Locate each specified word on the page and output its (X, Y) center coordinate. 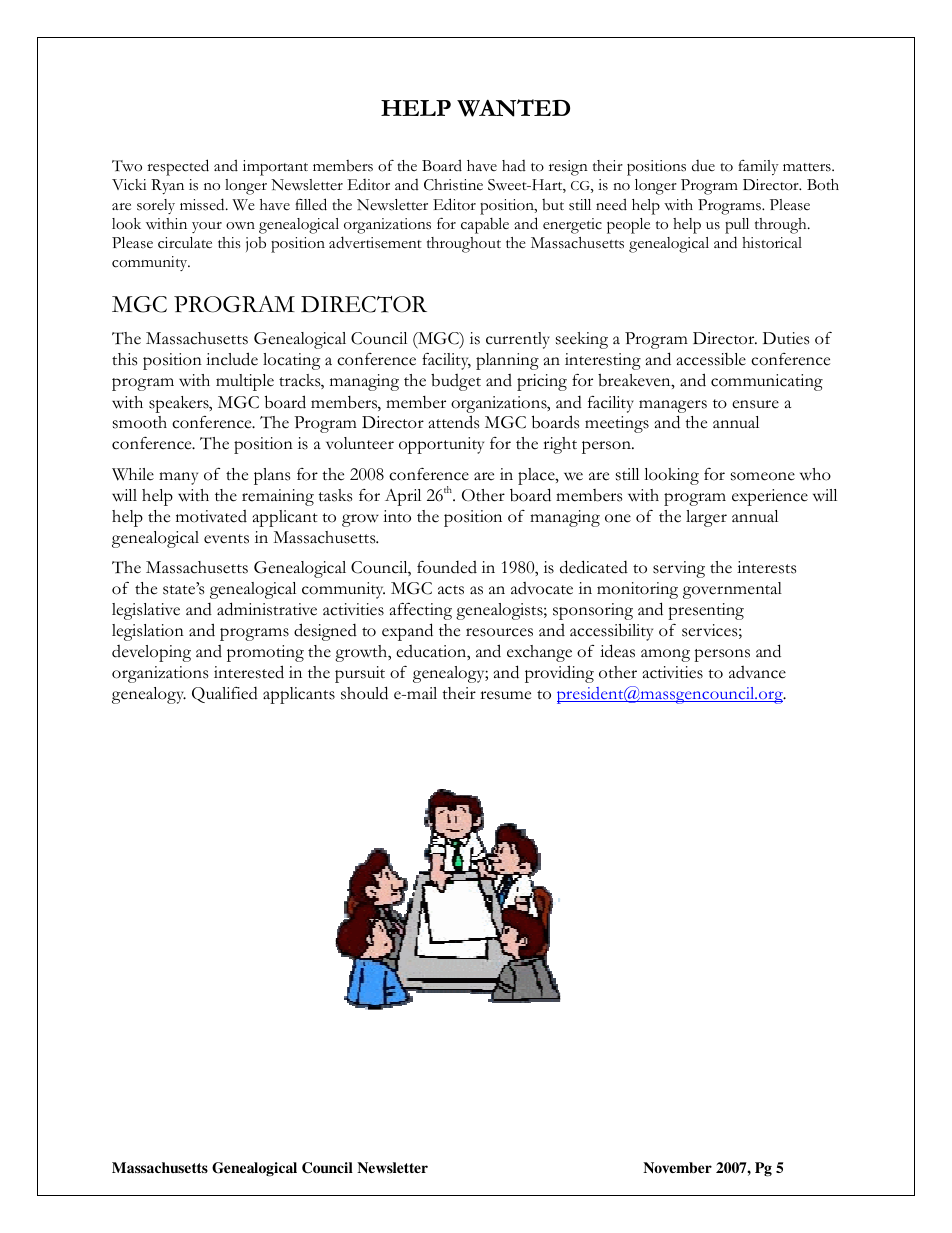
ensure (755, 404)
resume (505, 695)
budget (456, 382)
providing (559, 674)
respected (178, 167)
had (514, 165)
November (677, 1167)
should (364, 693)
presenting (706, 611)
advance (757, 672)
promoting (265, 653)
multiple (245, 382)
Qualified (225, 694)
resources (499, 632)
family (758, 167)
